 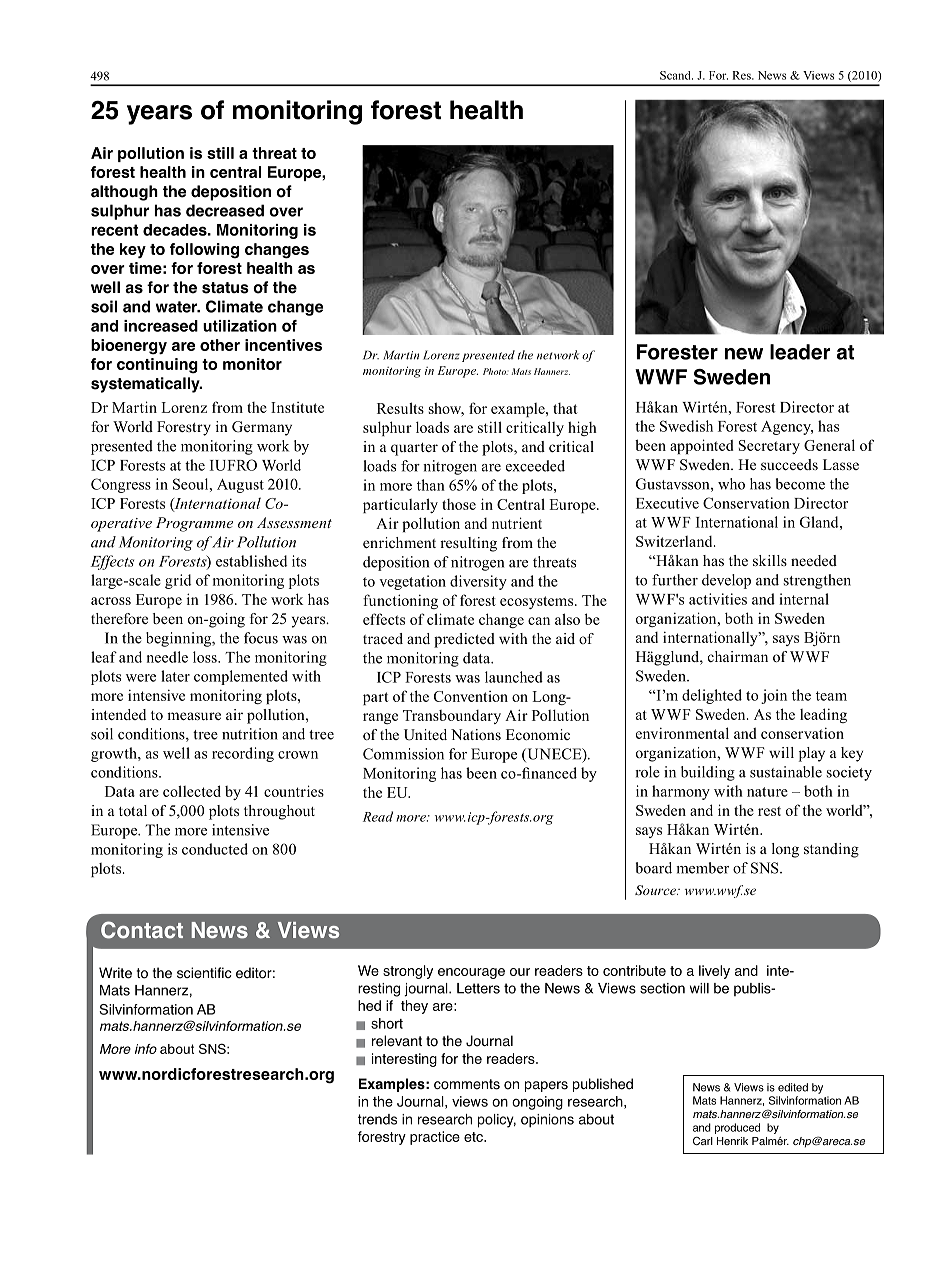 What do you see at coordinates (800, 352) in the screenshot?
I see `leader` at bounding box center [800, 352].
